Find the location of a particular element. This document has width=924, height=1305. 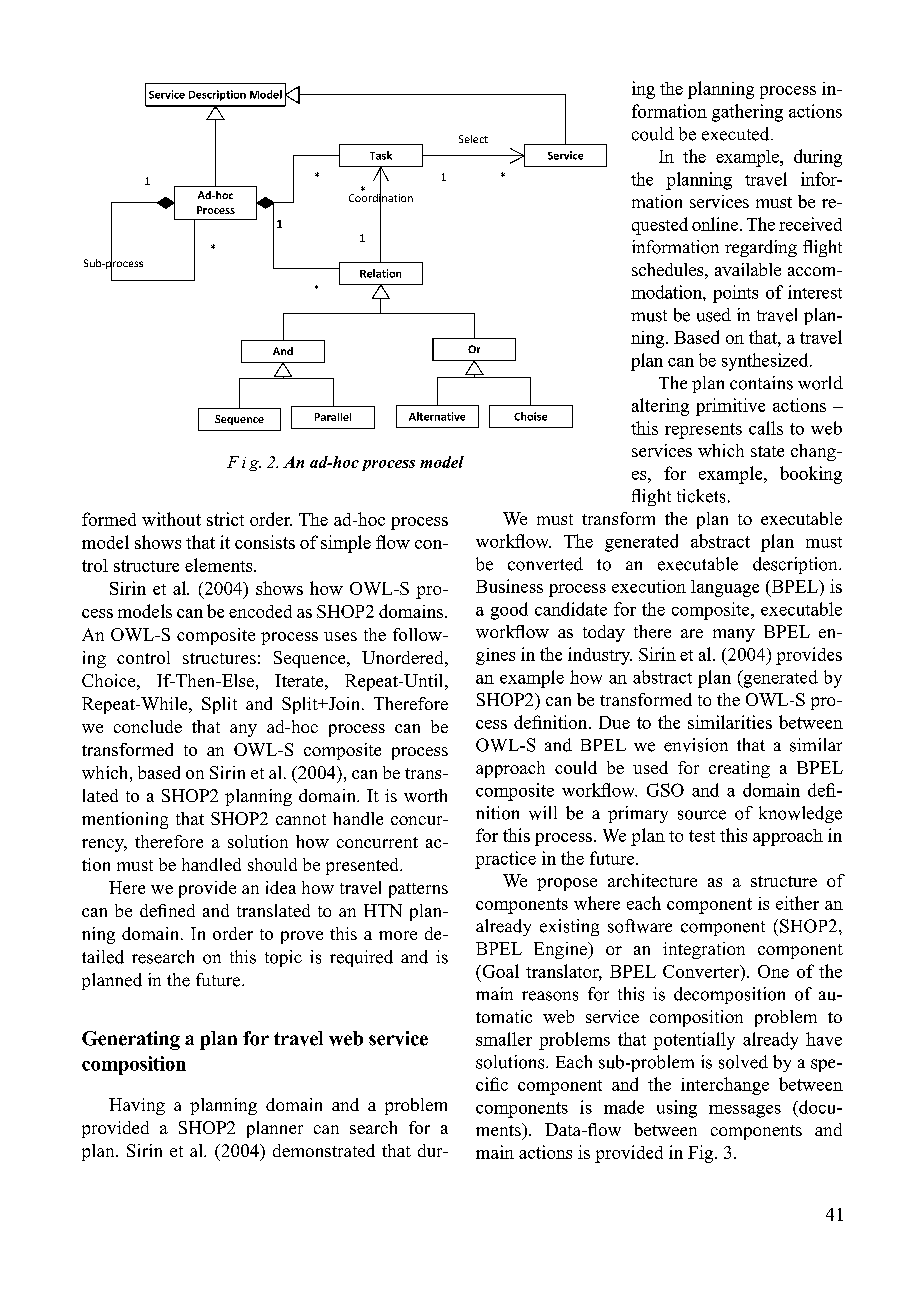

Parallel is located at coordinates (333, 417).
